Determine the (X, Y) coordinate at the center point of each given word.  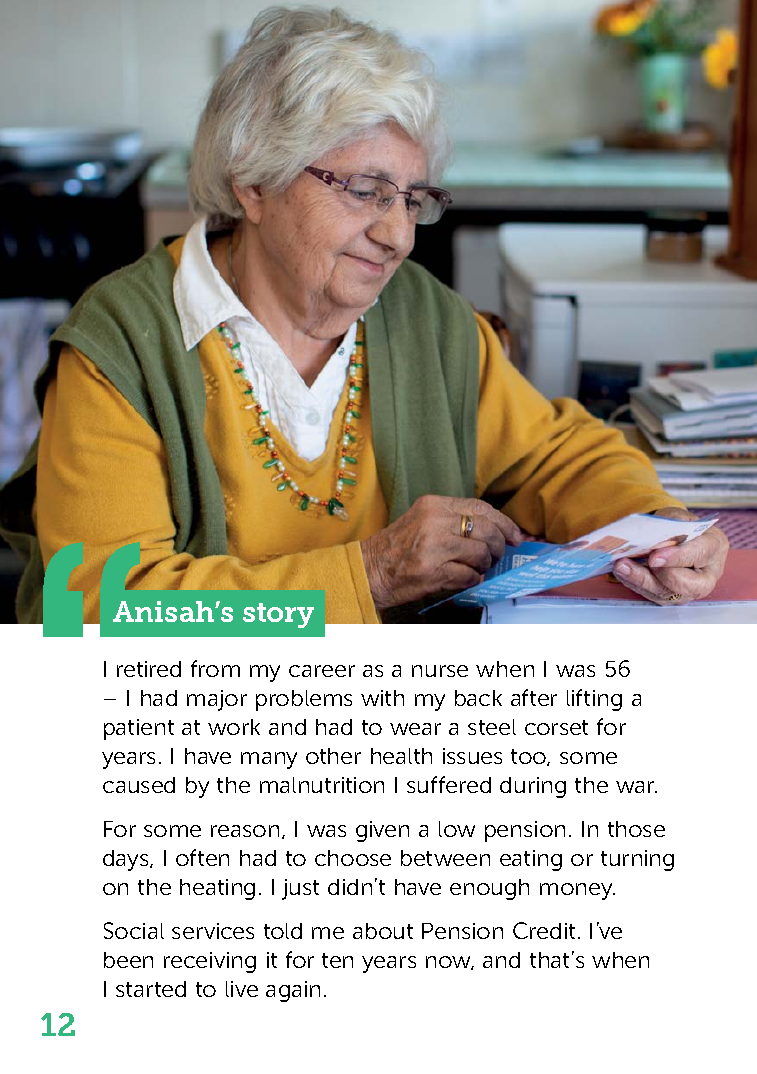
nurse (440, 671)
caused (139, 785)
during (533, 787)
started (151, 989)
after (534, 697)
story (278, 615)
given (382, 831)
